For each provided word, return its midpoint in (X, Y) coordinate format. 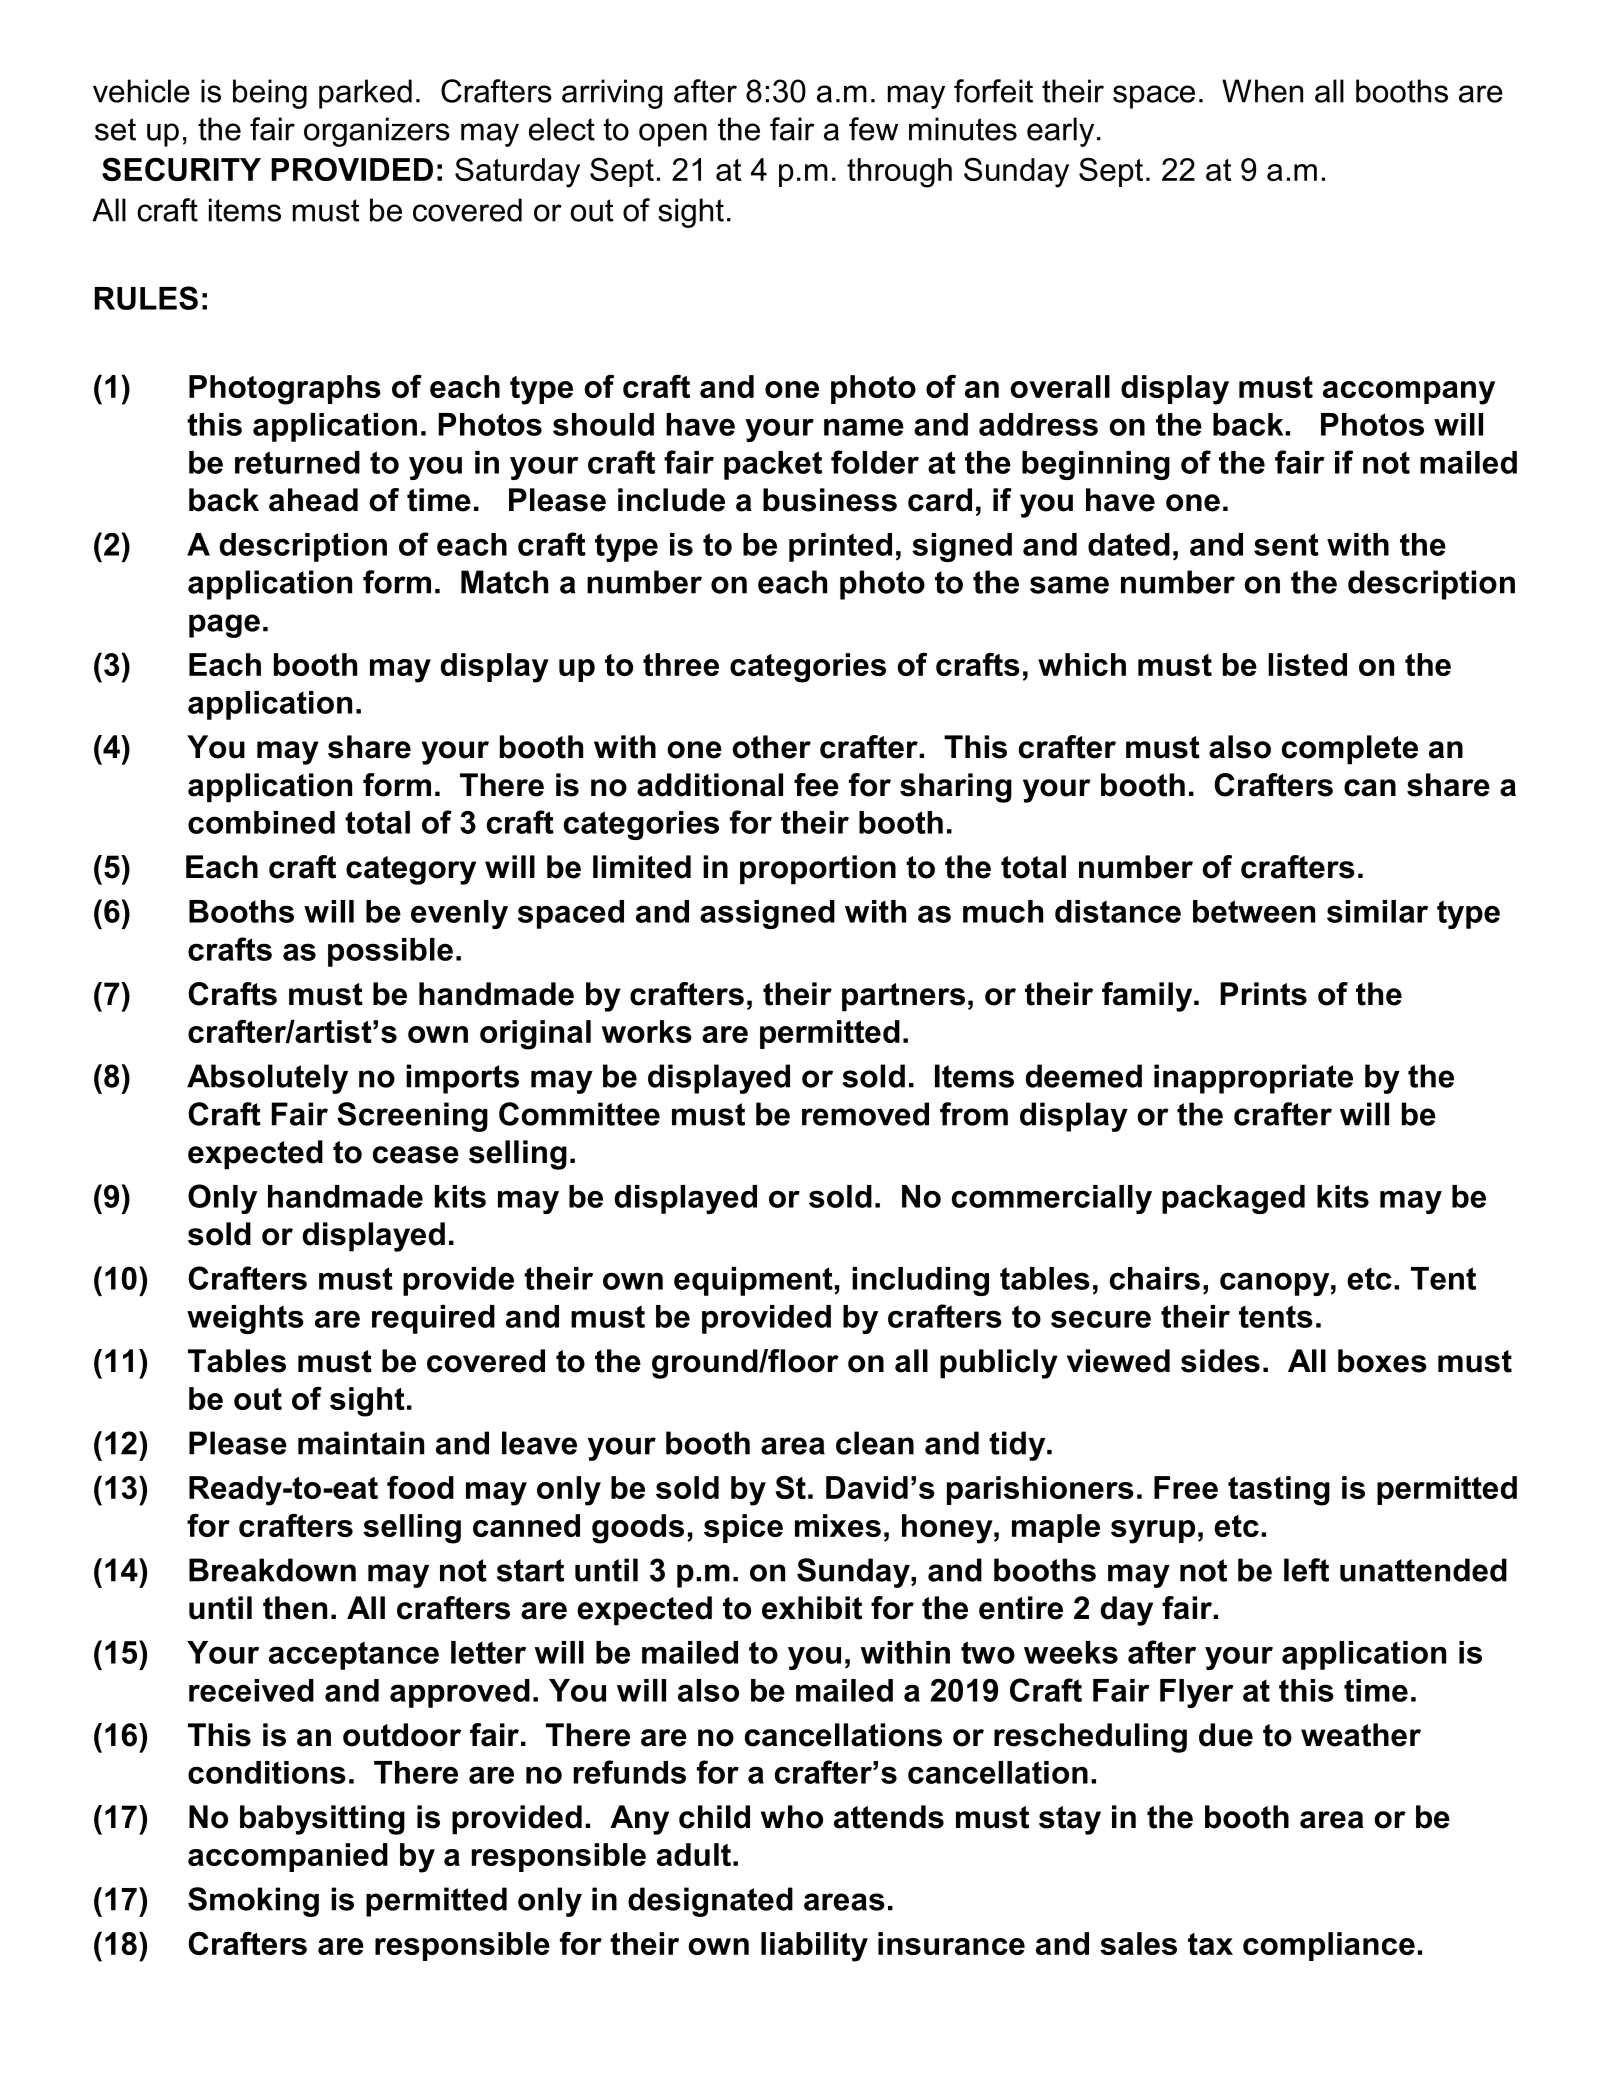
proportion (818, 870)
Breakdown (272, 1570)
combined (261, 822)
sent (1286, 544)
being (270, 94)
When (1262, 91)
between (1254, 911)
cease (416, 1155)
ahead (313, 500)
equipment (753, 1281)
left (1306, 1570)
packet (773, 465)
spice (743, 1528)
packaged (1233, 1199)
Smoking (253, 1902)
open (673, 135)
